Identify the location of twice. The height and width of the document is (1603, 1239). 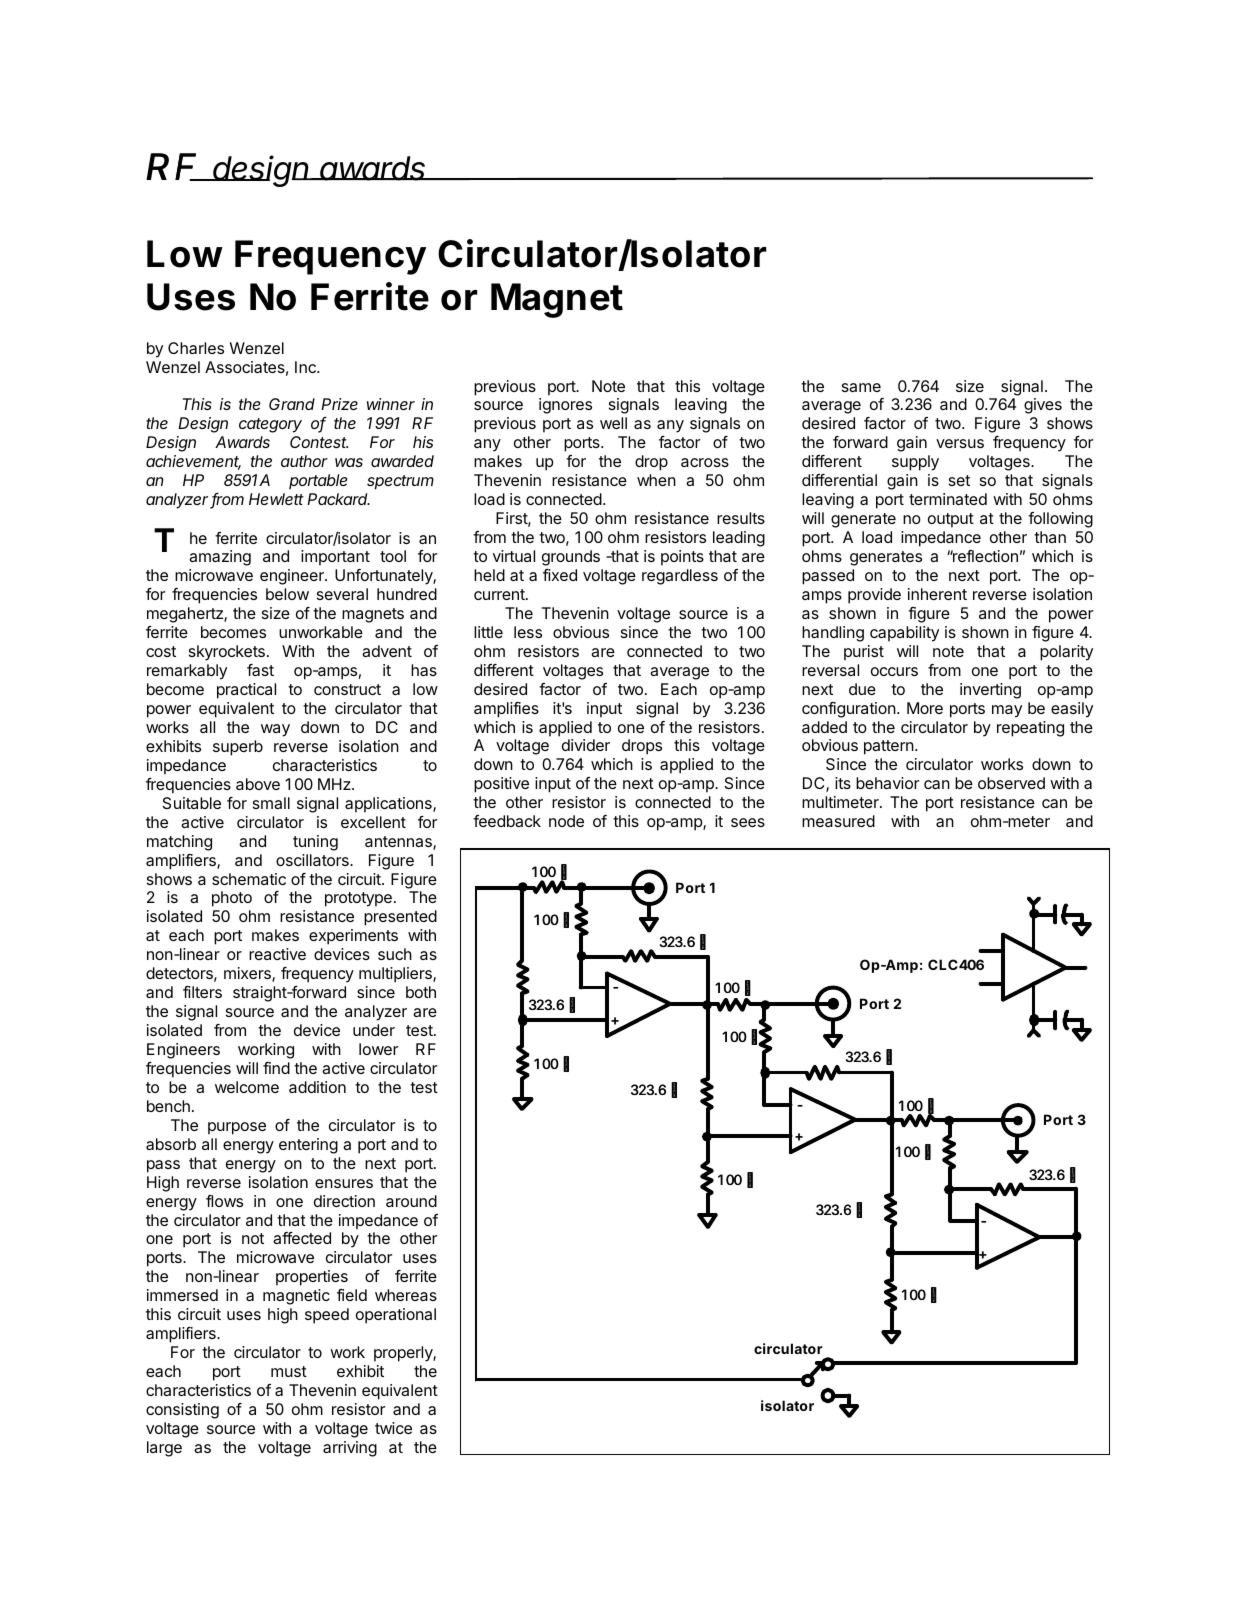
(393, 1428).
